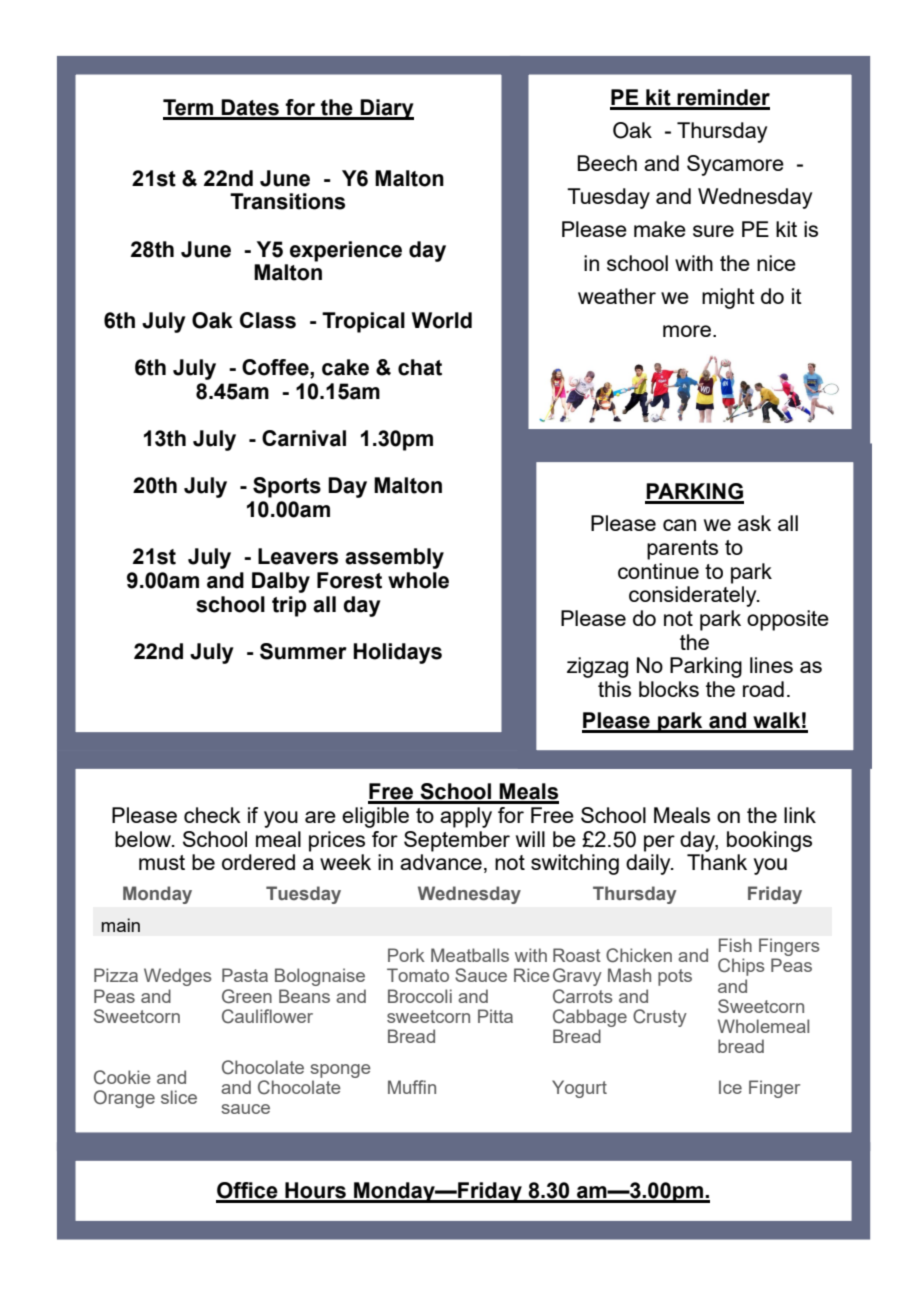 The image size is (924, 1308). Describe the element at coordinates (386, 109) in the screenshot. I see `Diary` at that location.
